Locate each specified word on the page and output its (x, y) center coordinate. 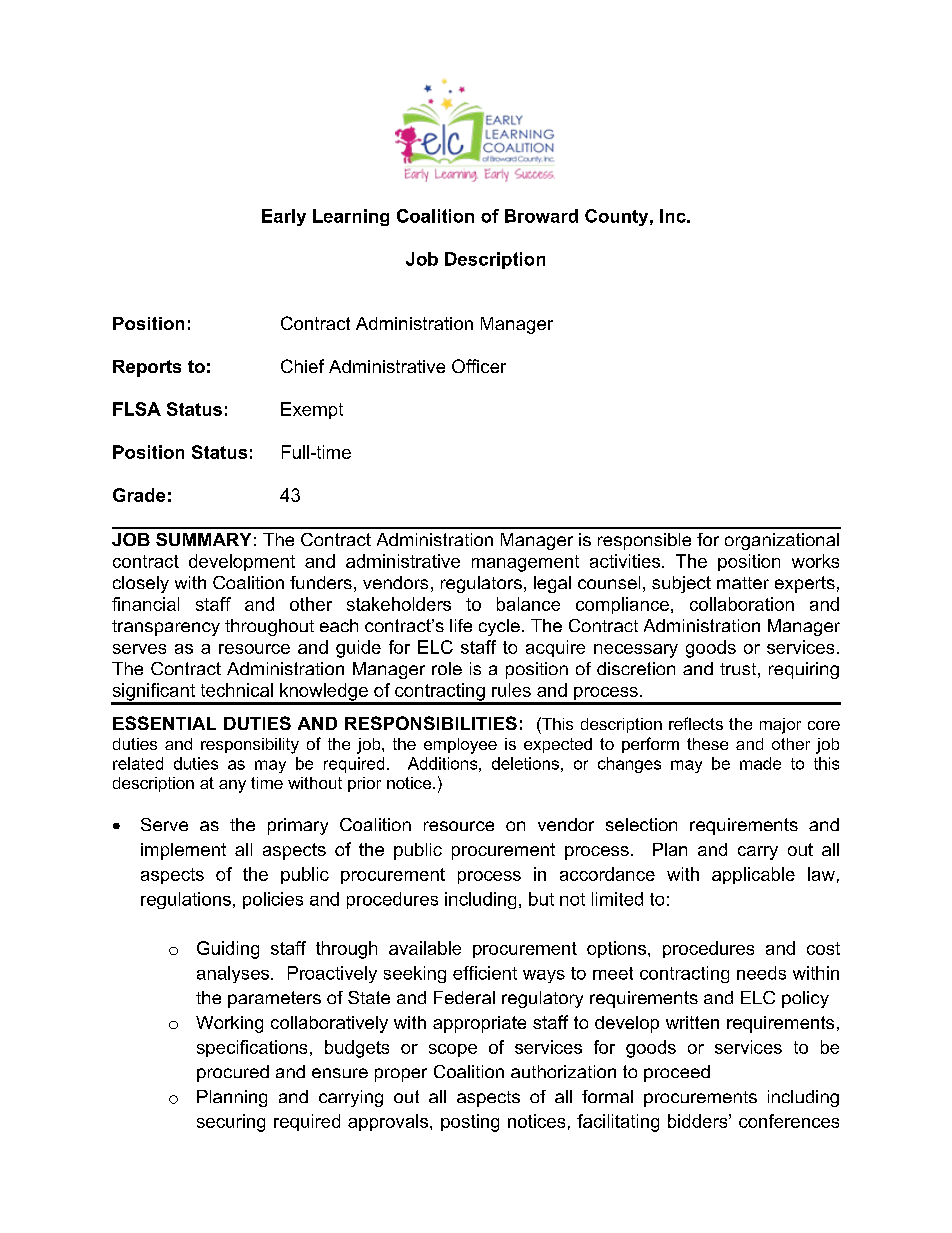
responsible (644, 541)
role (447, 668)
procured (233, 1073)
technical (237, 690)
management (525, 563)
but (541, 899)
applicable (753, 875)
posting (470, 1123)
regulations (186, 900)
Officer (479, 366)
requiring (804, 670)
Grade (139, 495)
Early (284, 217)
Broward (541, 216)
